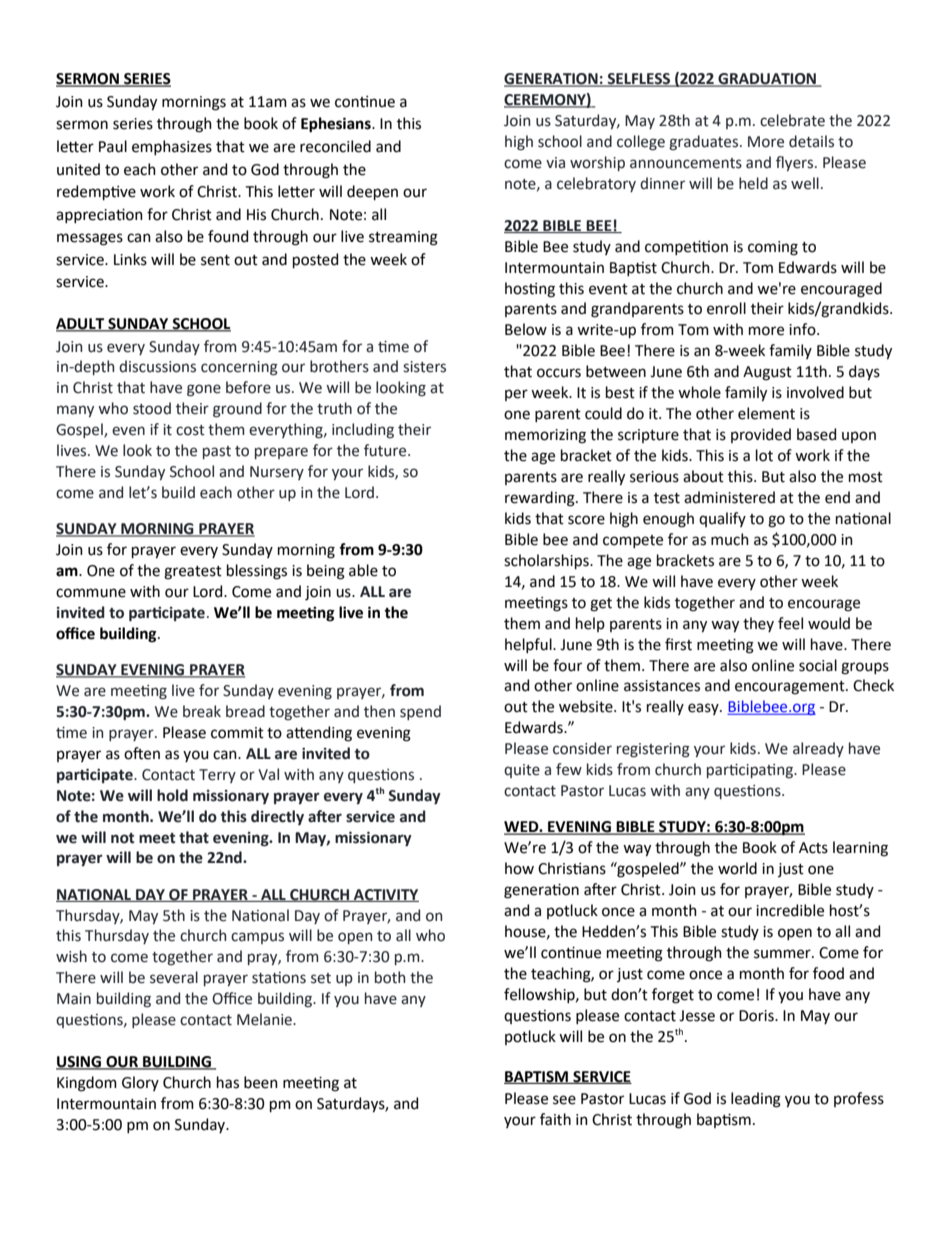 Image resolution: width=952 pixels, height=1233 pixels. What do you see at coordinates (140, 1083) in the screenshot?
I see `Glory` at bounding box center [140, 1083].
